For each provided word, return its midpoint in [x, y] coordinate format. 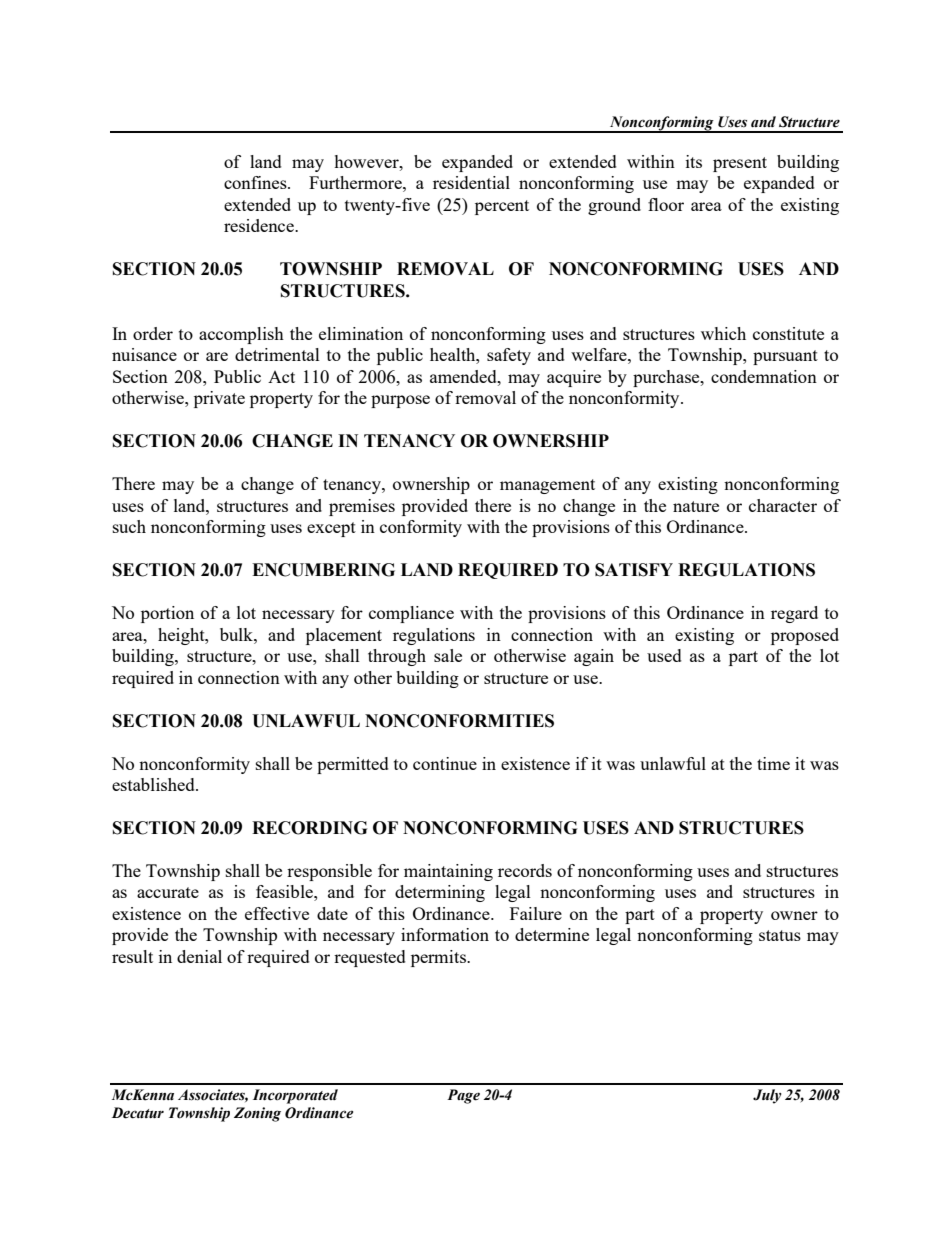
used [664, 655]
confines [256, 182]
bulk [237, 634]
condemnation [764, 376]
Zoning [257, 1114]
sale [448, 655]
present [740, 164]
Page [463, 1096]
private [219, 399]
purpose [400, 401]
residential [471, 182]
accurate [168, 892]
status [780, 935]
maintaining [448, 872]
